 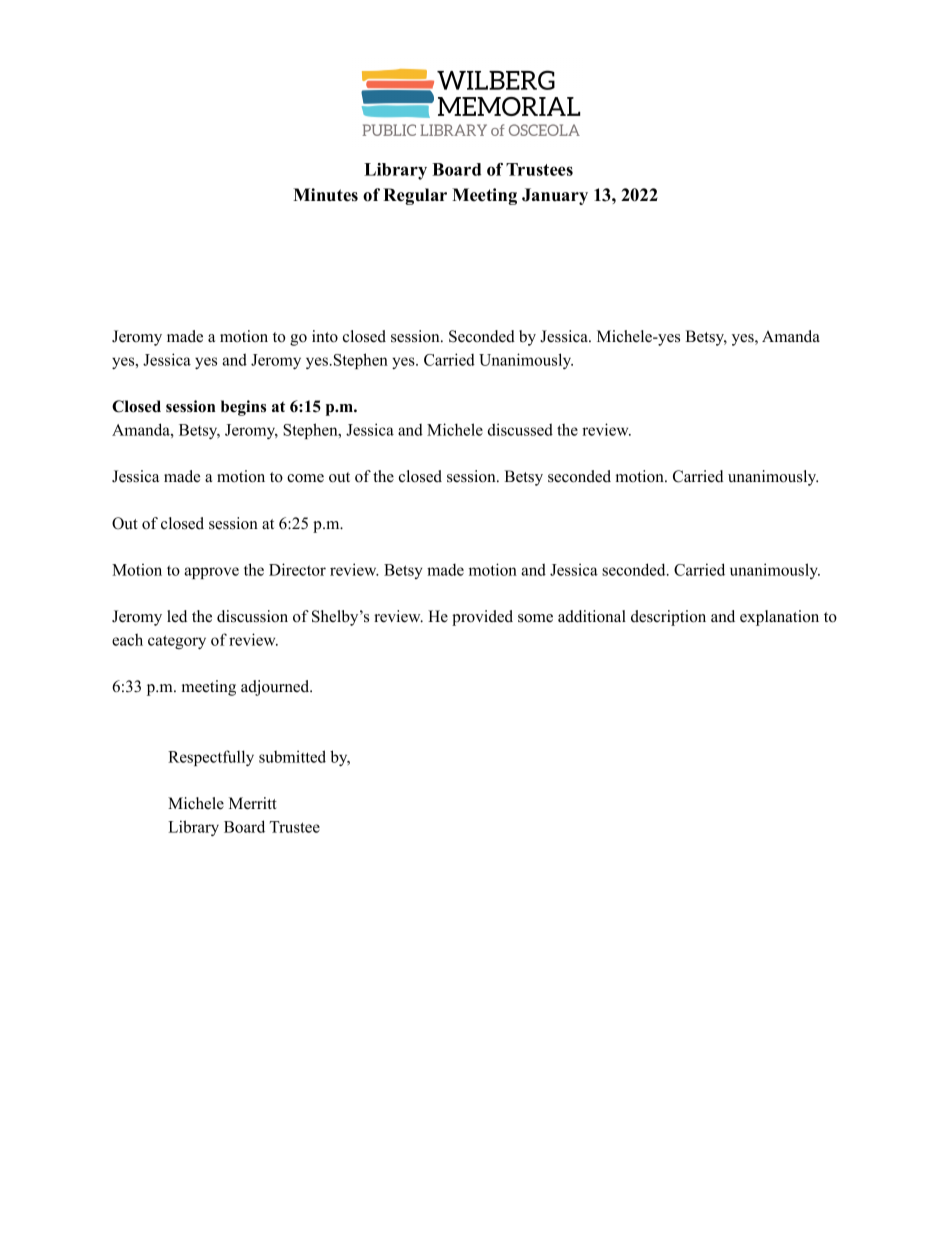 What do you see at coordinates (555, 196) in the screenshot?
I see `January` at bounding box center [555, 196].
